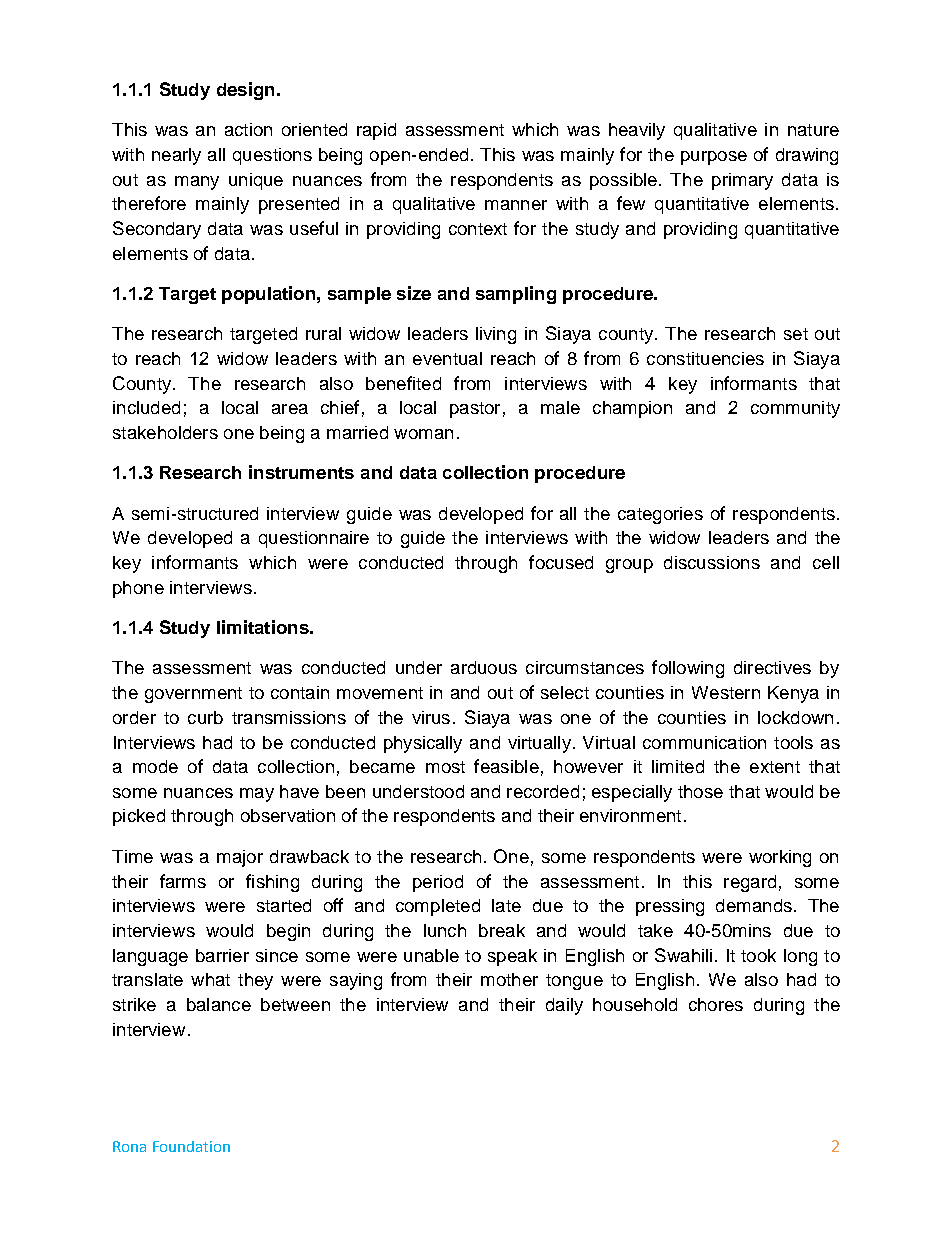 The image size is (952, 1233). I want to click on Western, so click(726, 692).
